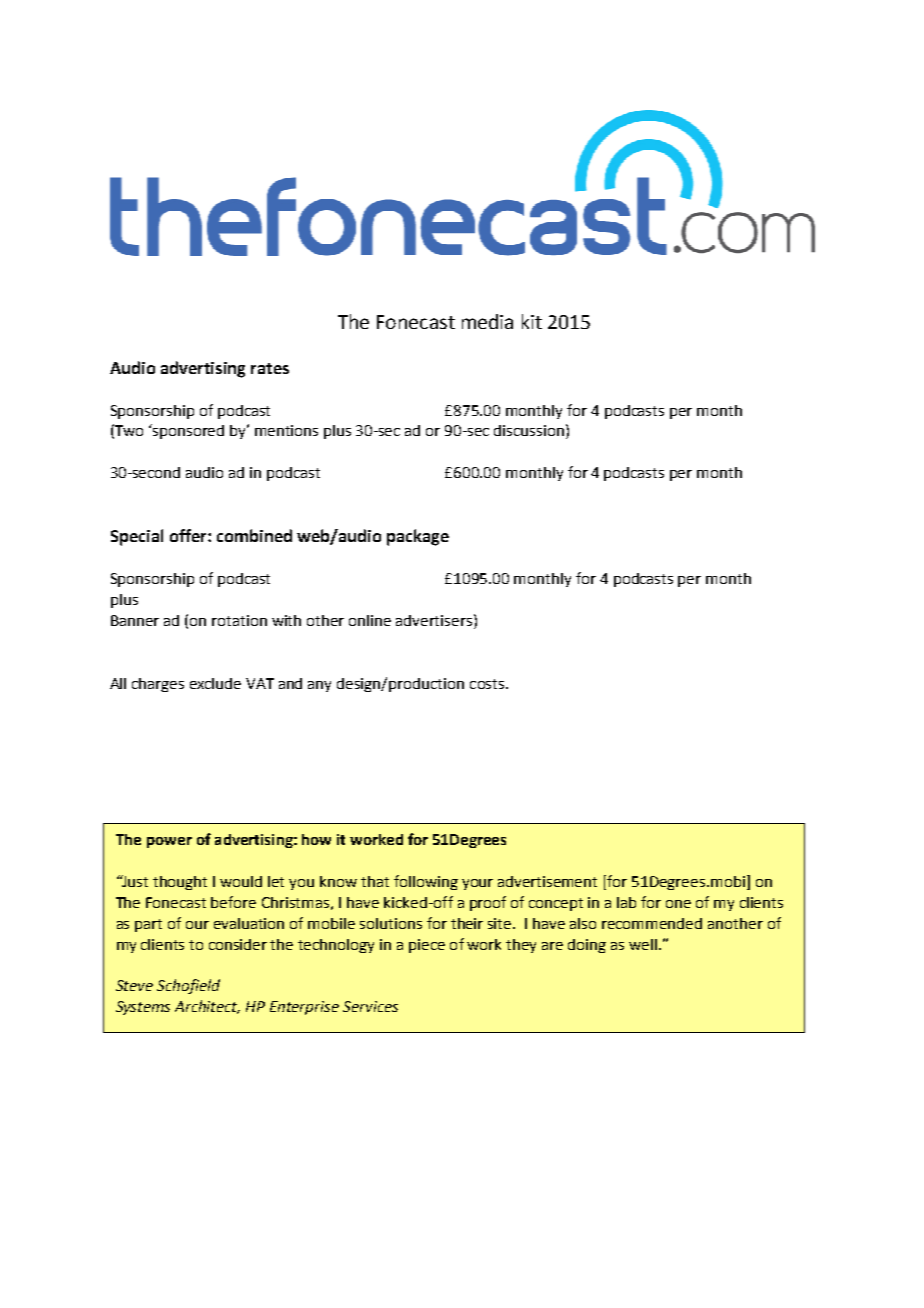 The width and height of the screenshot is (924, 1308). What do you see at coordinates (370, 620) in the screenshot?
I see `online` at bounding box center [370, 620].
